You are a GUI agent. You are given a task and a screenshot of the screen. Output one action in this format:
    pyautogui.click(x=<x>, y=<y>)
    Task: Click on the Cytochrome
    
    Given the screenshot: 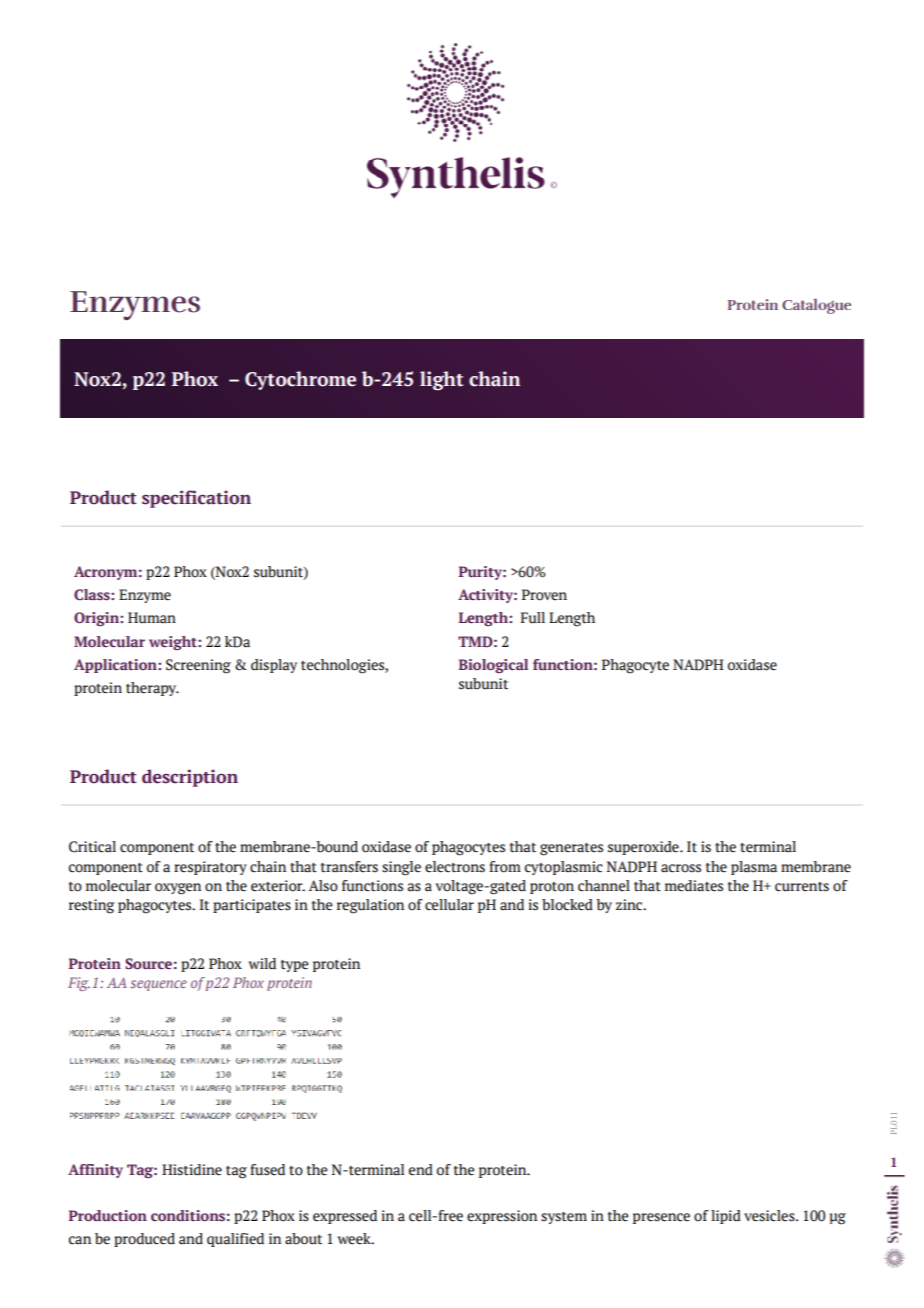 What is the action you would take?
    pyautogui.click(x=300, y=380)
